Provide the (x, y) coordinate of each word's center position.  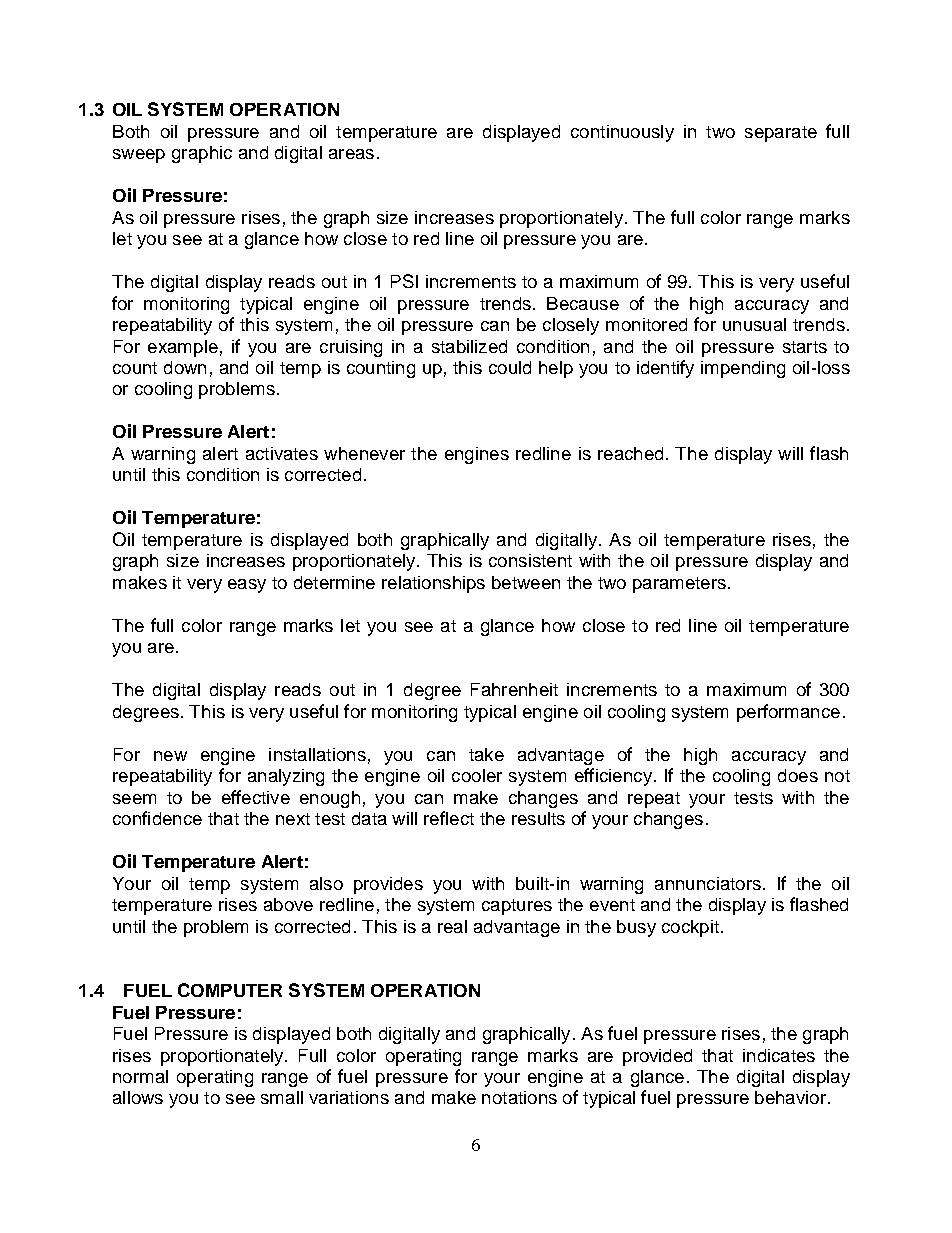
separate (781, 134)
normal (140, 1076)
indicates (779, 1055)
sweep (139, 156)
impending (743, 369)
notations (519, 1097)
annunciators (708, 883)
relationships (433, 584)
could (510, 367)
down (185, 367)
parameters (679, 585)
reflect (449, 818)
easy (247, 586)
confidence (157, 818)
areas (351, 154)
